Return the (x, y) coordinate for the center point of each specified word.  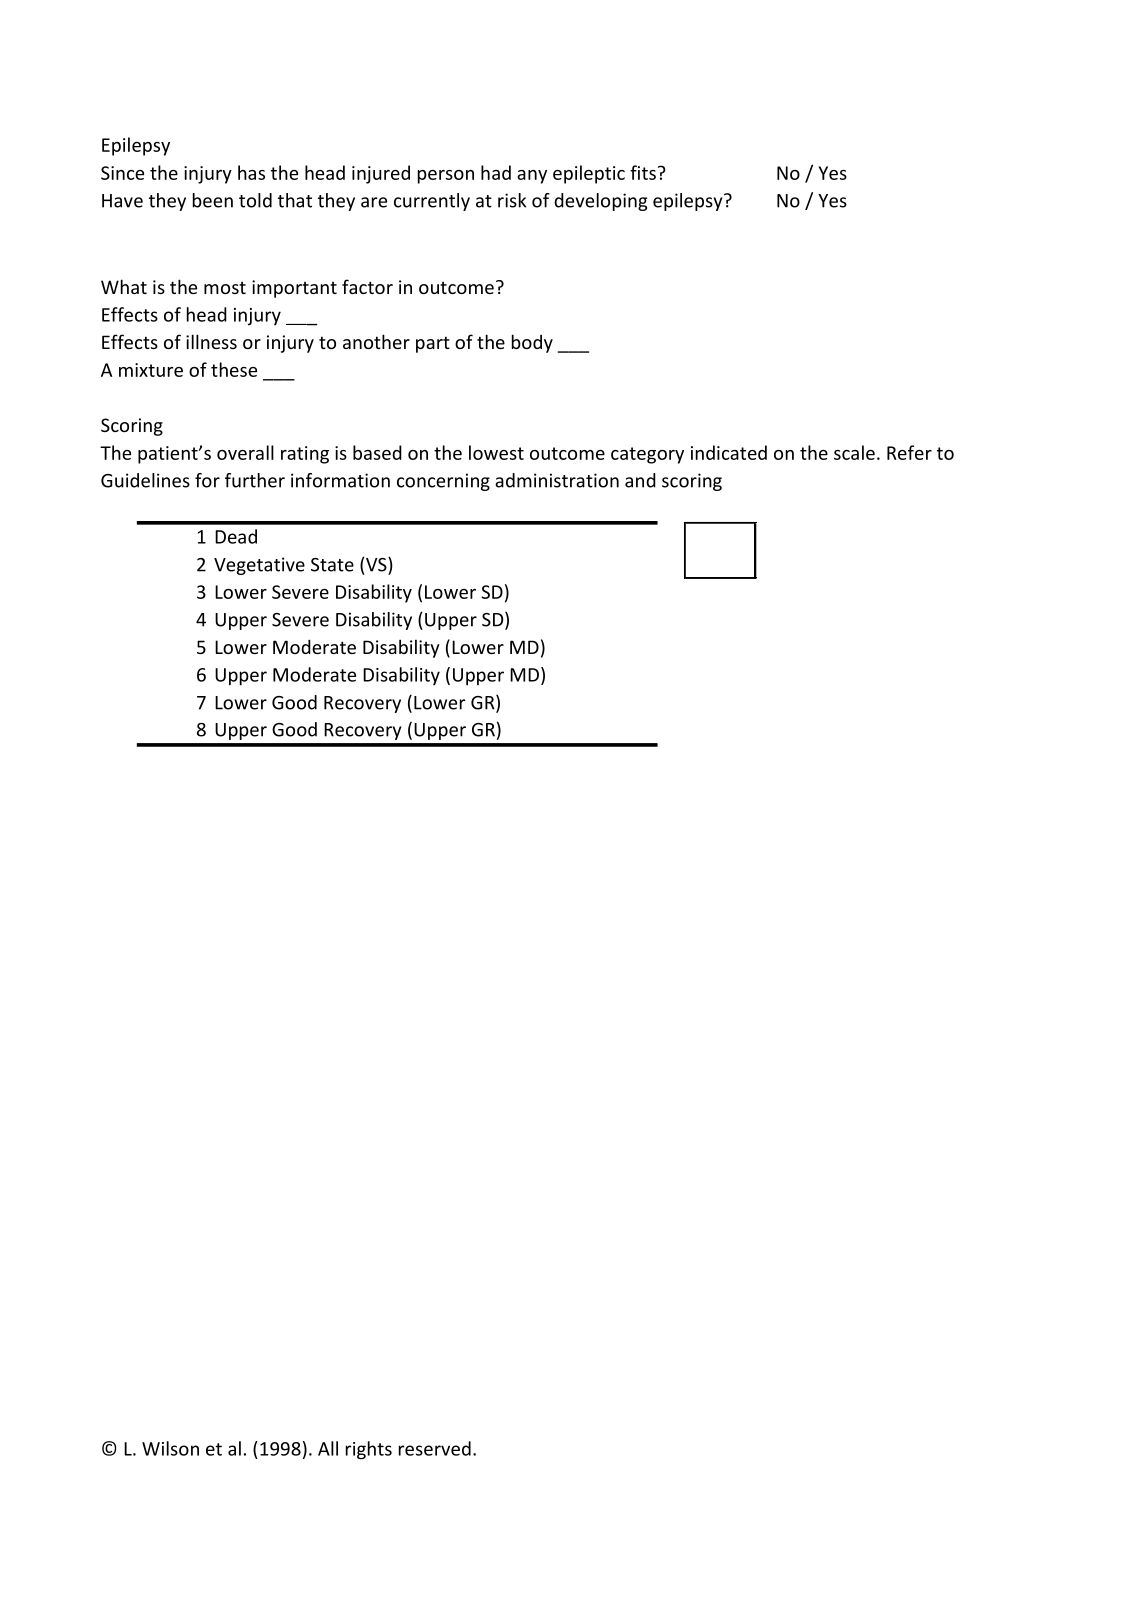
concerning (443, 482)
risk (512, 200)
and (640, 480)
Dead (236, 536)
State (332, 565)
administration (557, 480)
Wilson (170, 1448)
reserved (435, 1448)
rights (369, 1450)
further (255, 480)
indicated (729, 452)
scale (854, 452)
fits (643, 172)
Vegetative (259, 566)
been (213, 200)
